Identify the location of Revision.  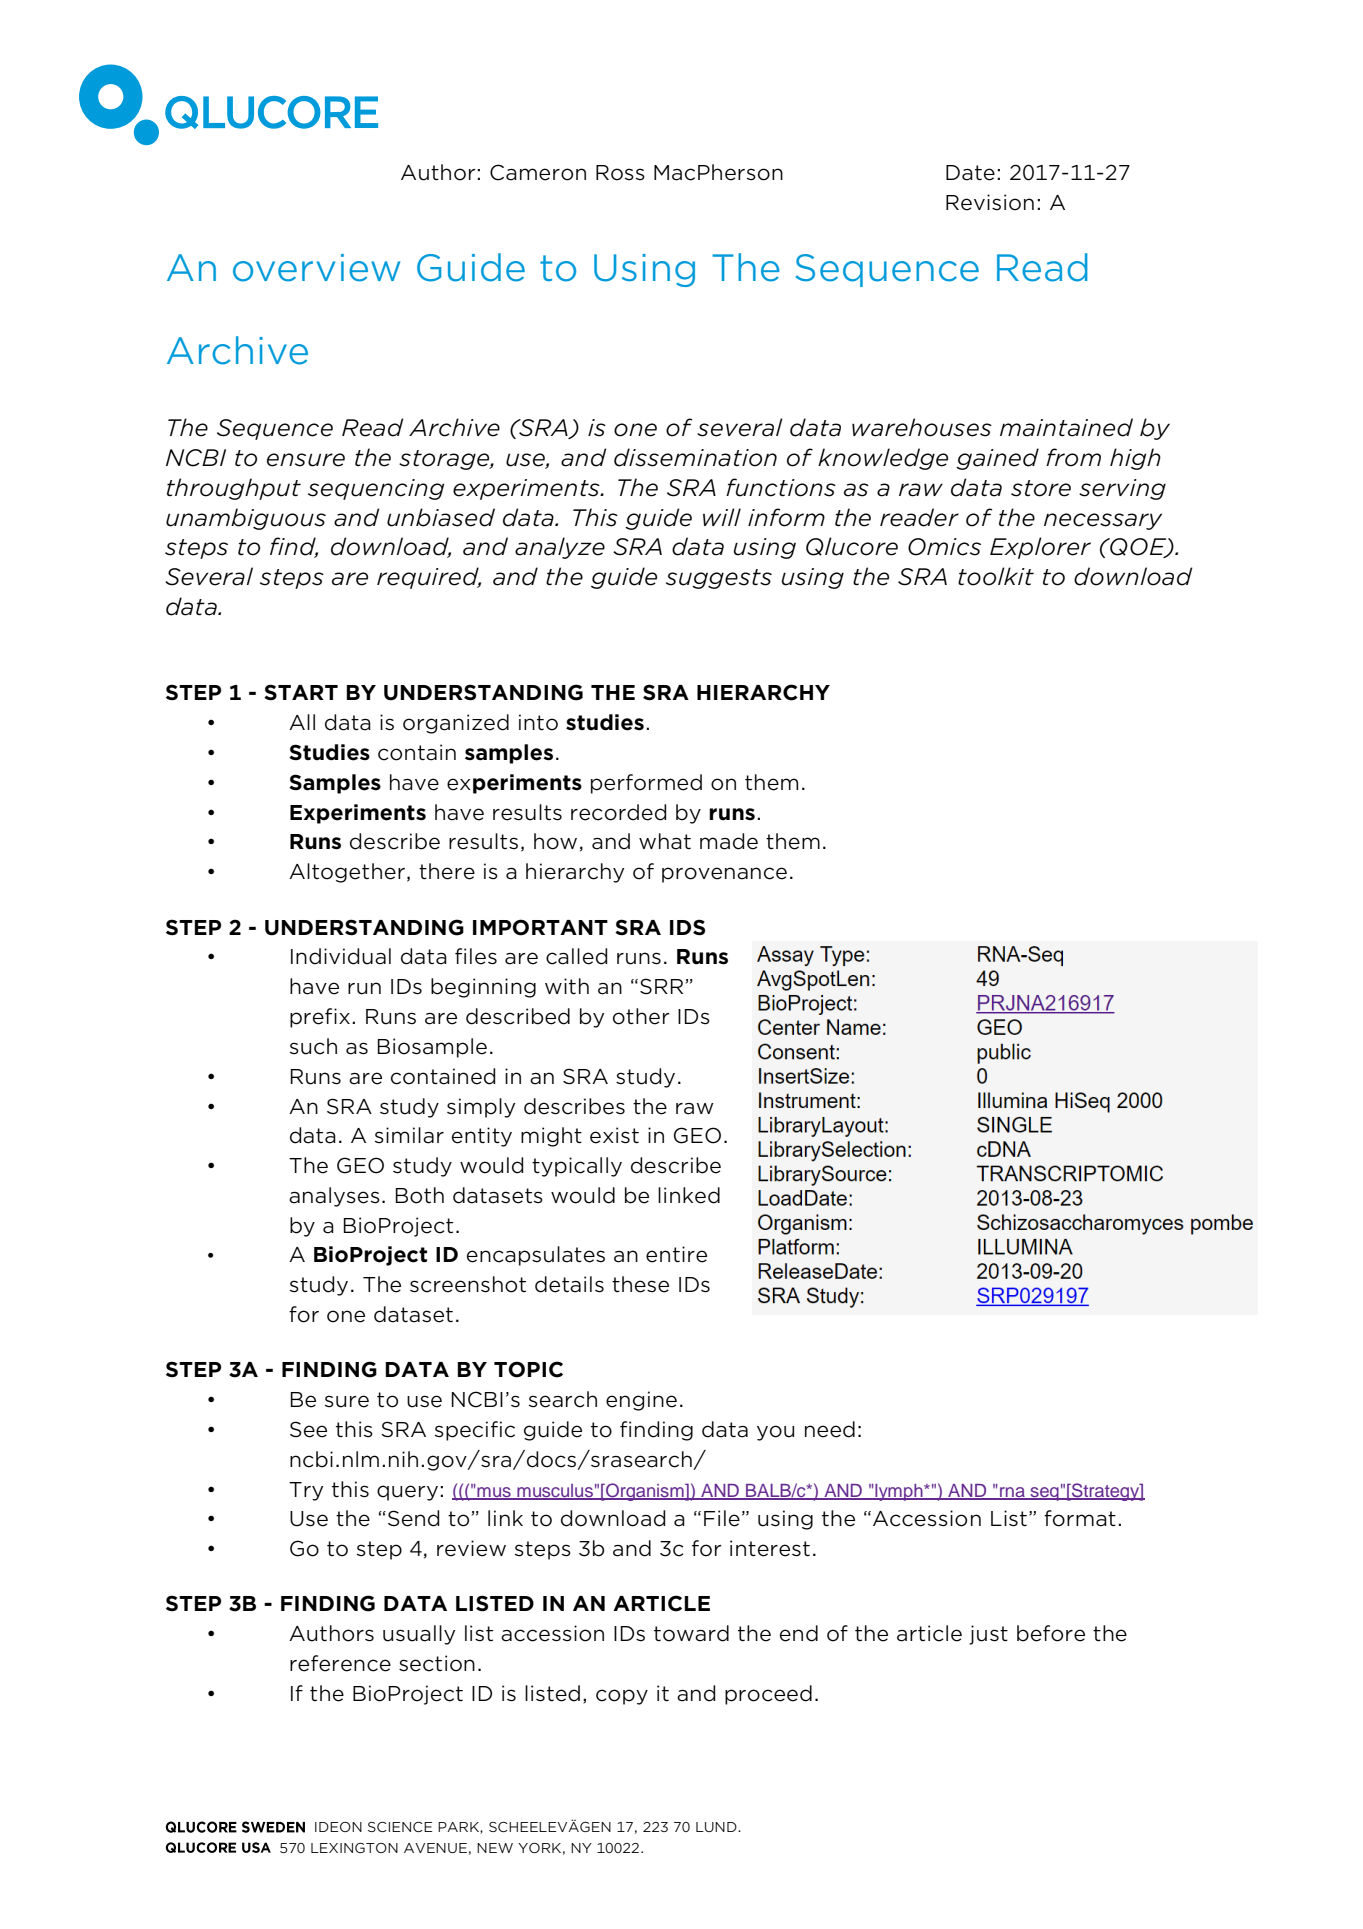
(990, 202).
